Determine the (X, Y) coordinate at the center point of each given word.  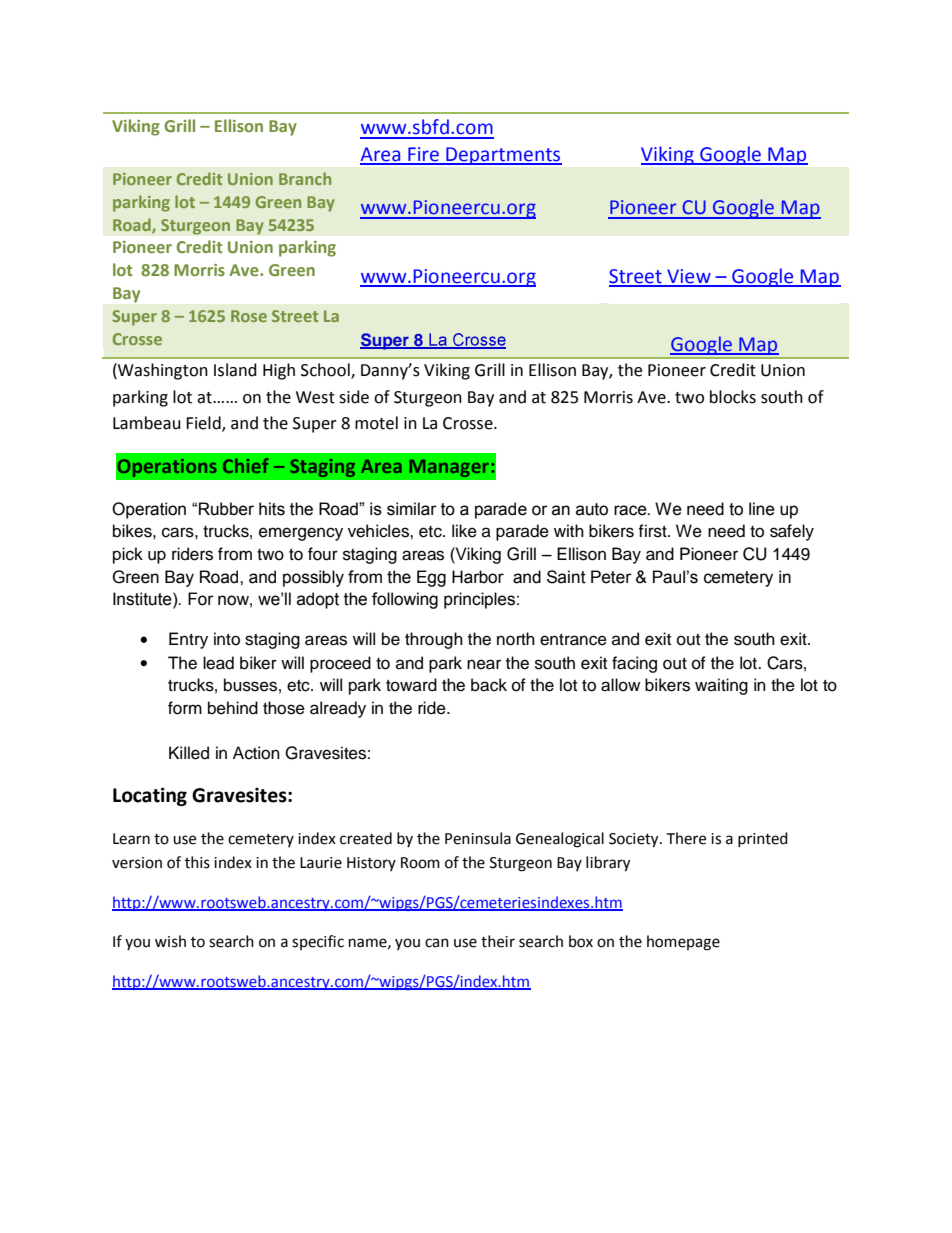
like (464, 531)
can (437, 943)
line (762, 509)
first (653, 531)
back (489, 685)
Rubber (226, 509)
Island (235, 370)
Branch (305, 178)
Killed (189, 753)
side (354, 397)
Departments (503, 156)
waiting (721, 686)
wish (170, 941)
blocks (733, 397)
